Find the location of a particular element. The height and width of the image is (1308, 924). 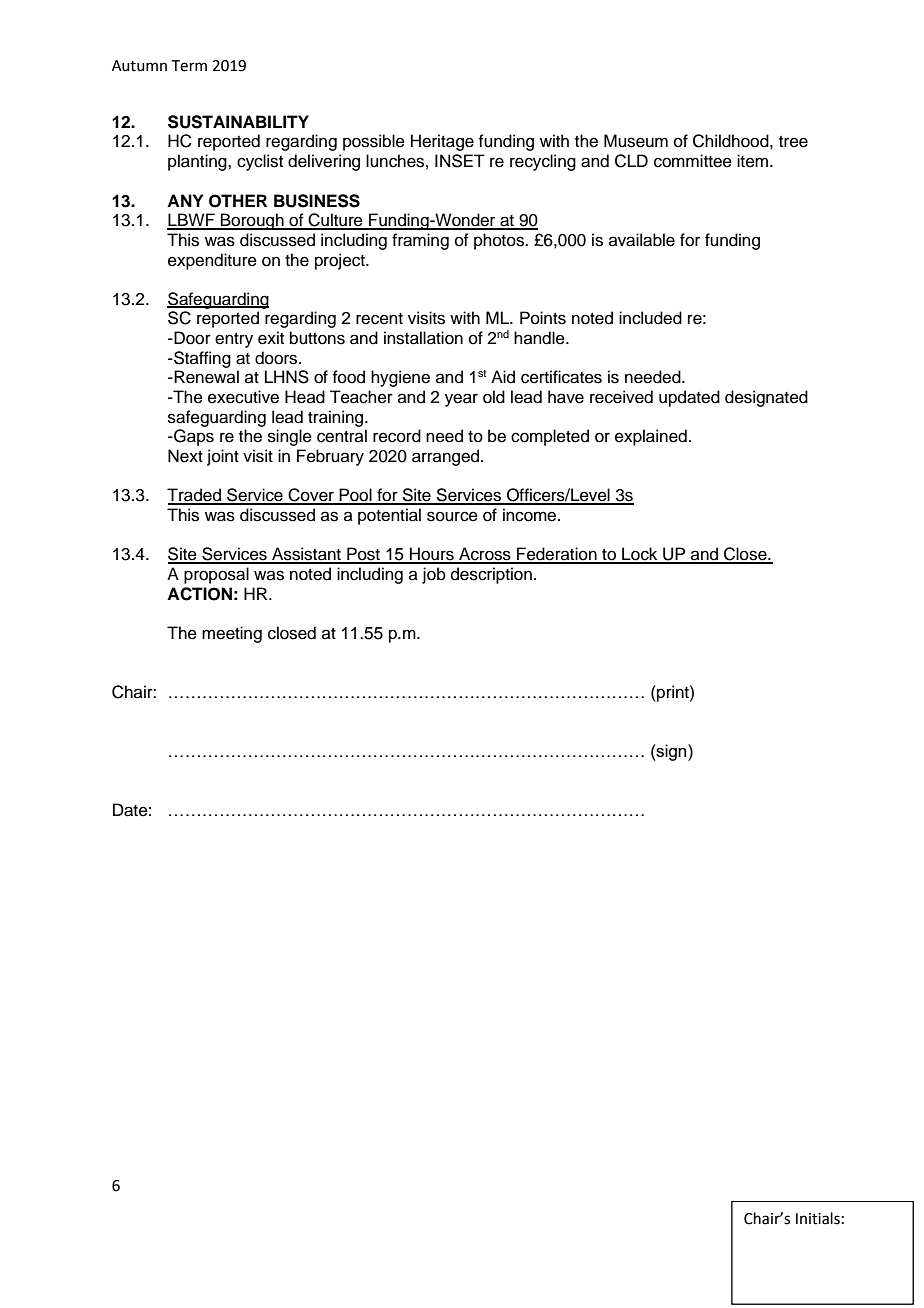

item is located at coordinates (754, 161).
